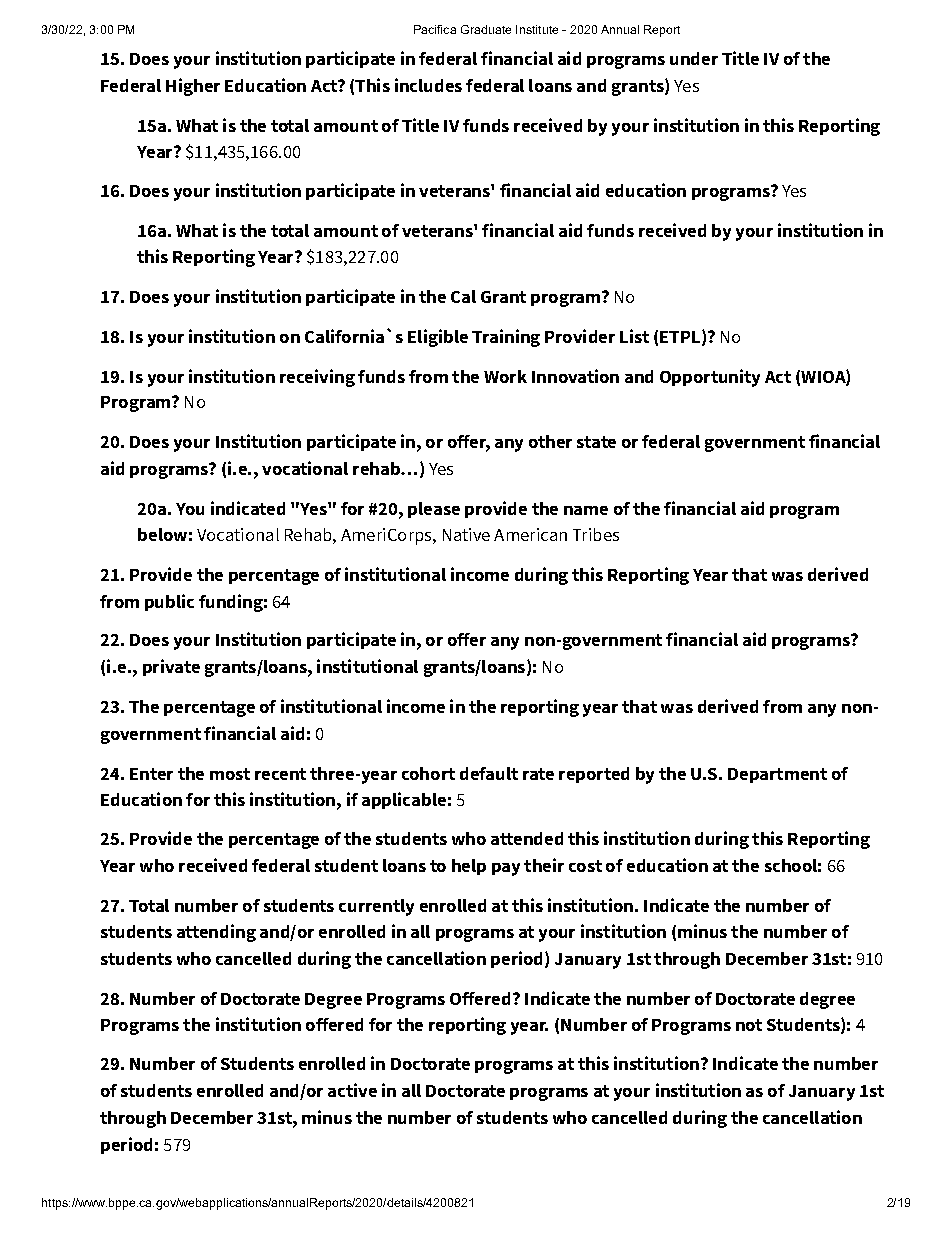 Image resolution: width=952 pixels, height=1233 pixels. Describe the element at coordinates (317, 378) in the screenshot. I see `receiving` at that location.
